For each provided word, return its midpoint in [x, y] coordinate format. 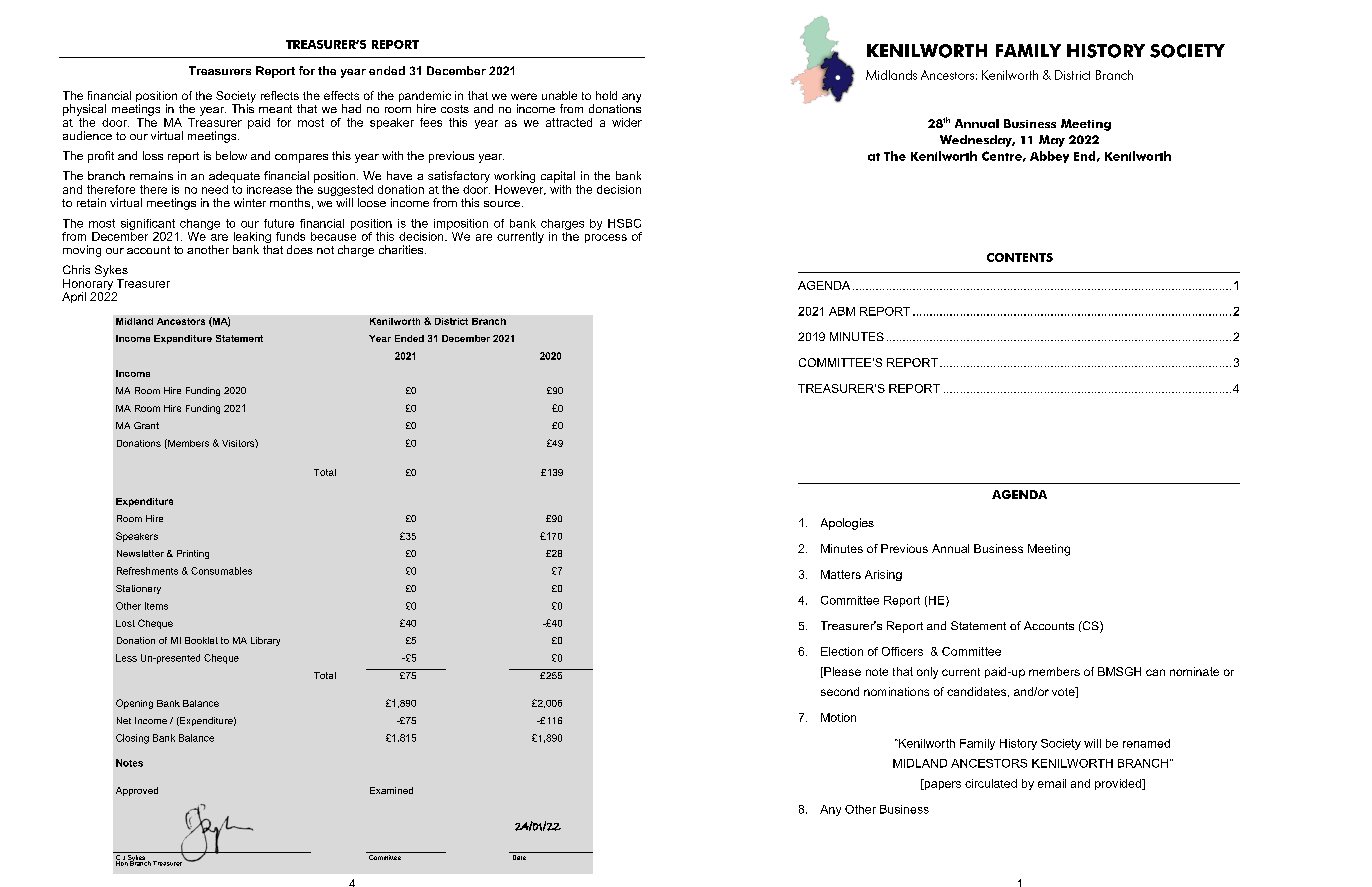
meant [275, 109]
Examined [391, 790]
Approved [137, 791]
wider [627, 122]
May [1052, 141]
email [1052, 783]
